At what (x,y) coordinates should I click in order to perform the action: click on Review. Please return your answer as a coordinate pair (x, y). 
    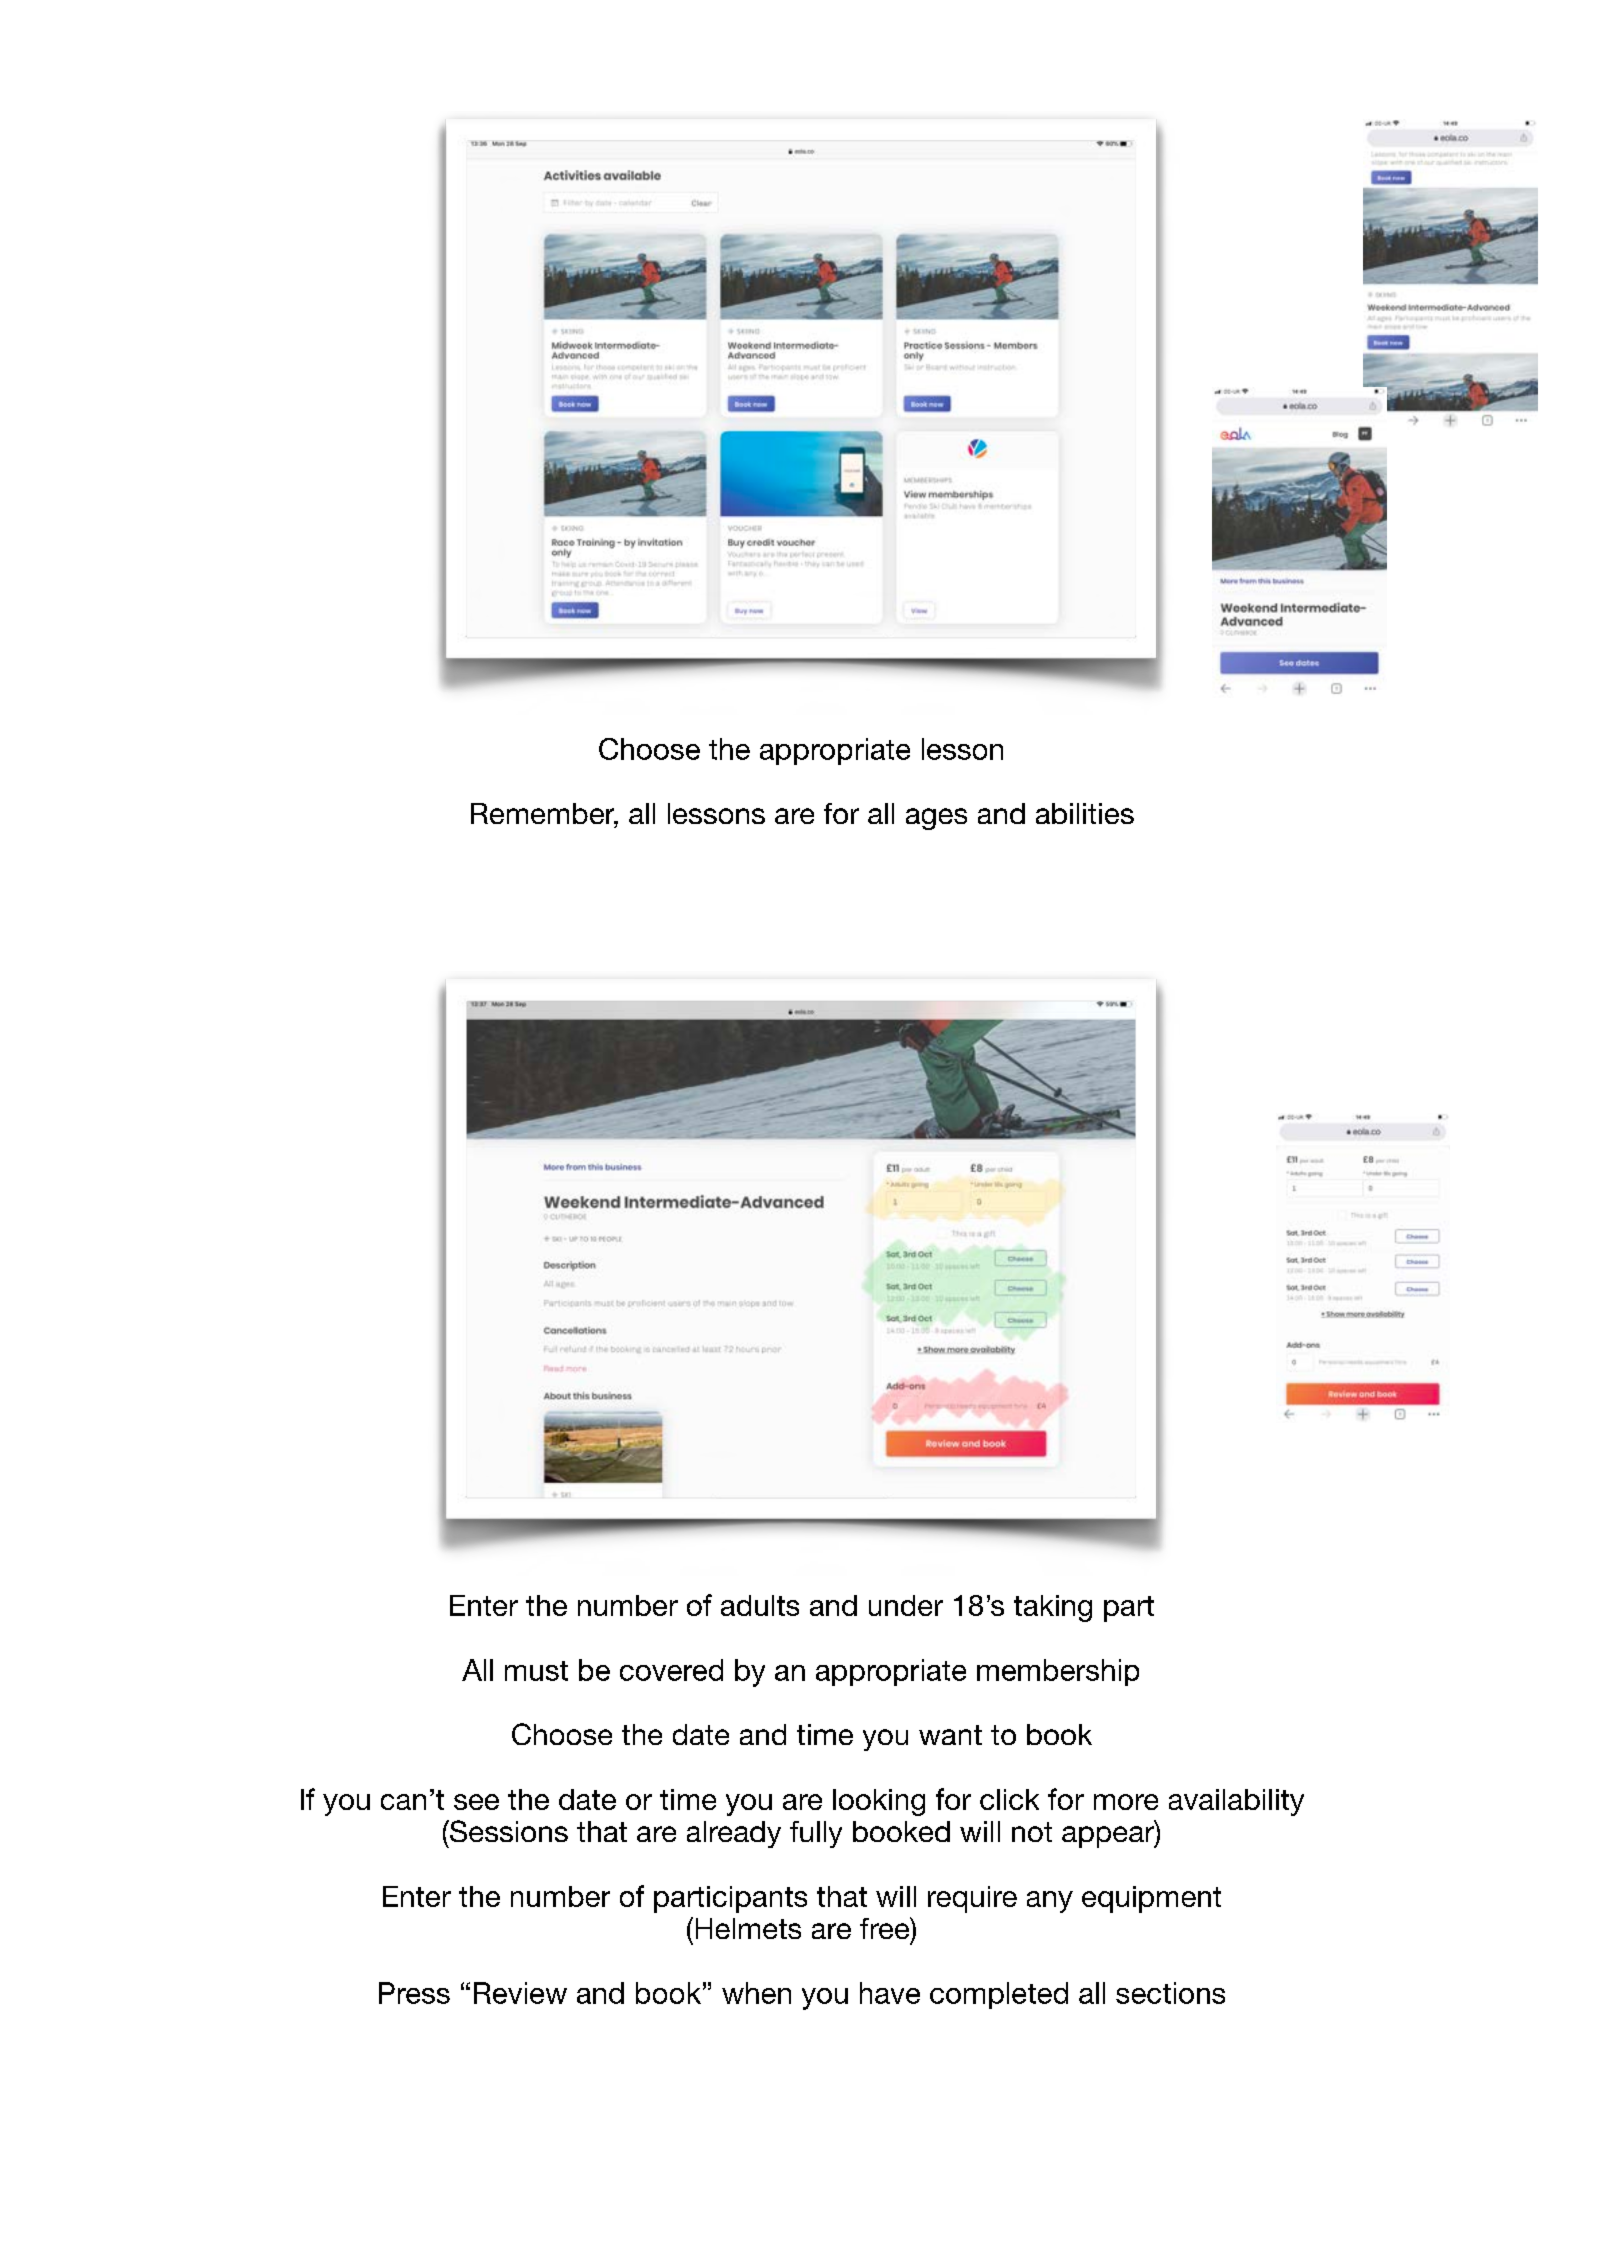
    Looking at the image, I should click on (520, 1993).
